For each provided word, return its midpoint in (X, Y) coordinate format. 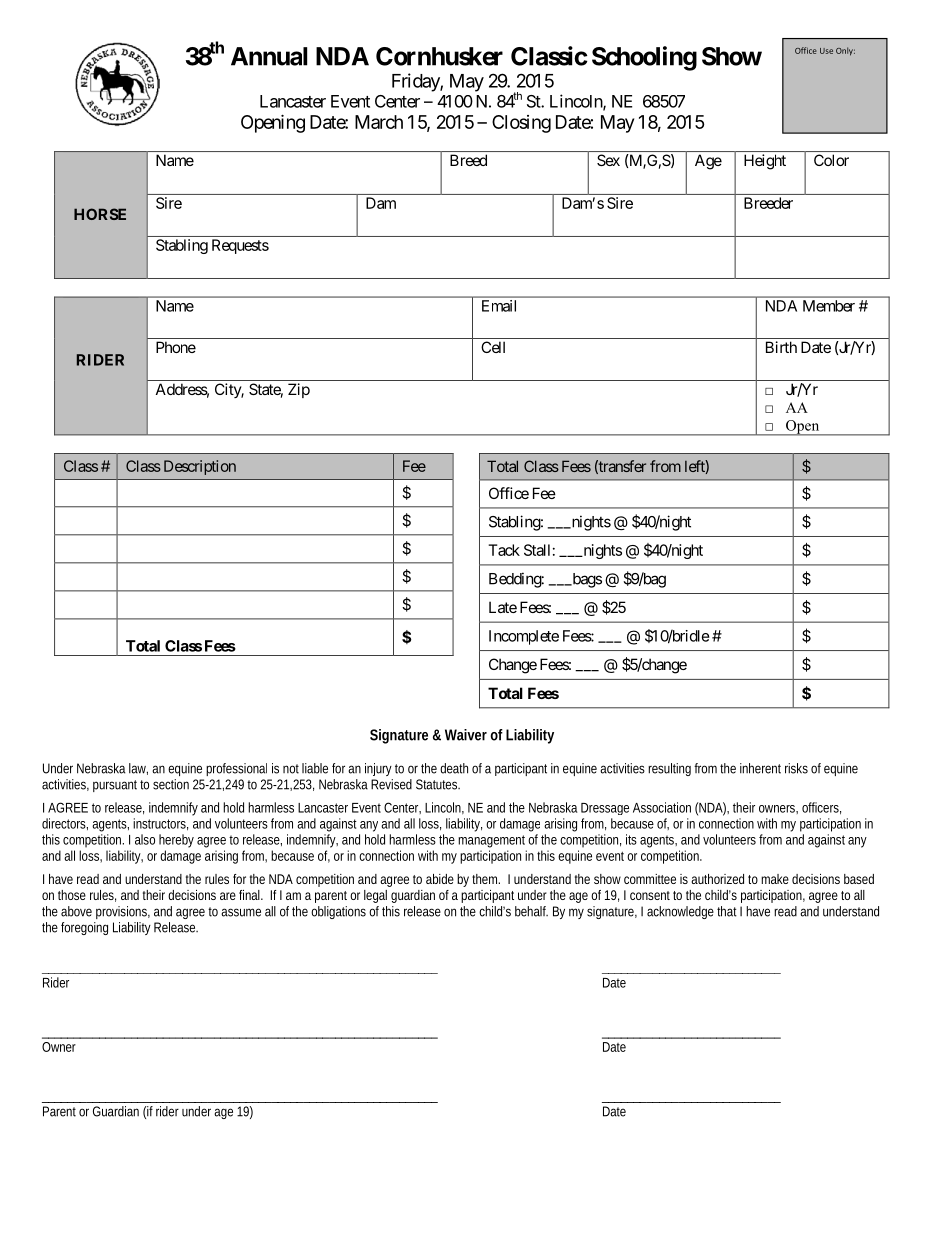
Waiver (466, 735)
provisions (123, 912)
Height (765, 162)
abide (440, 879)
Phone (176, 347)
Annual (269, 56)
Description (200, 467)
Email (499, 306)
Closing (521, 124)
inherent (760, 768)
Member (829, 306)
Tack (504, 550)
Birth (781, 347)
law (138, 769)
